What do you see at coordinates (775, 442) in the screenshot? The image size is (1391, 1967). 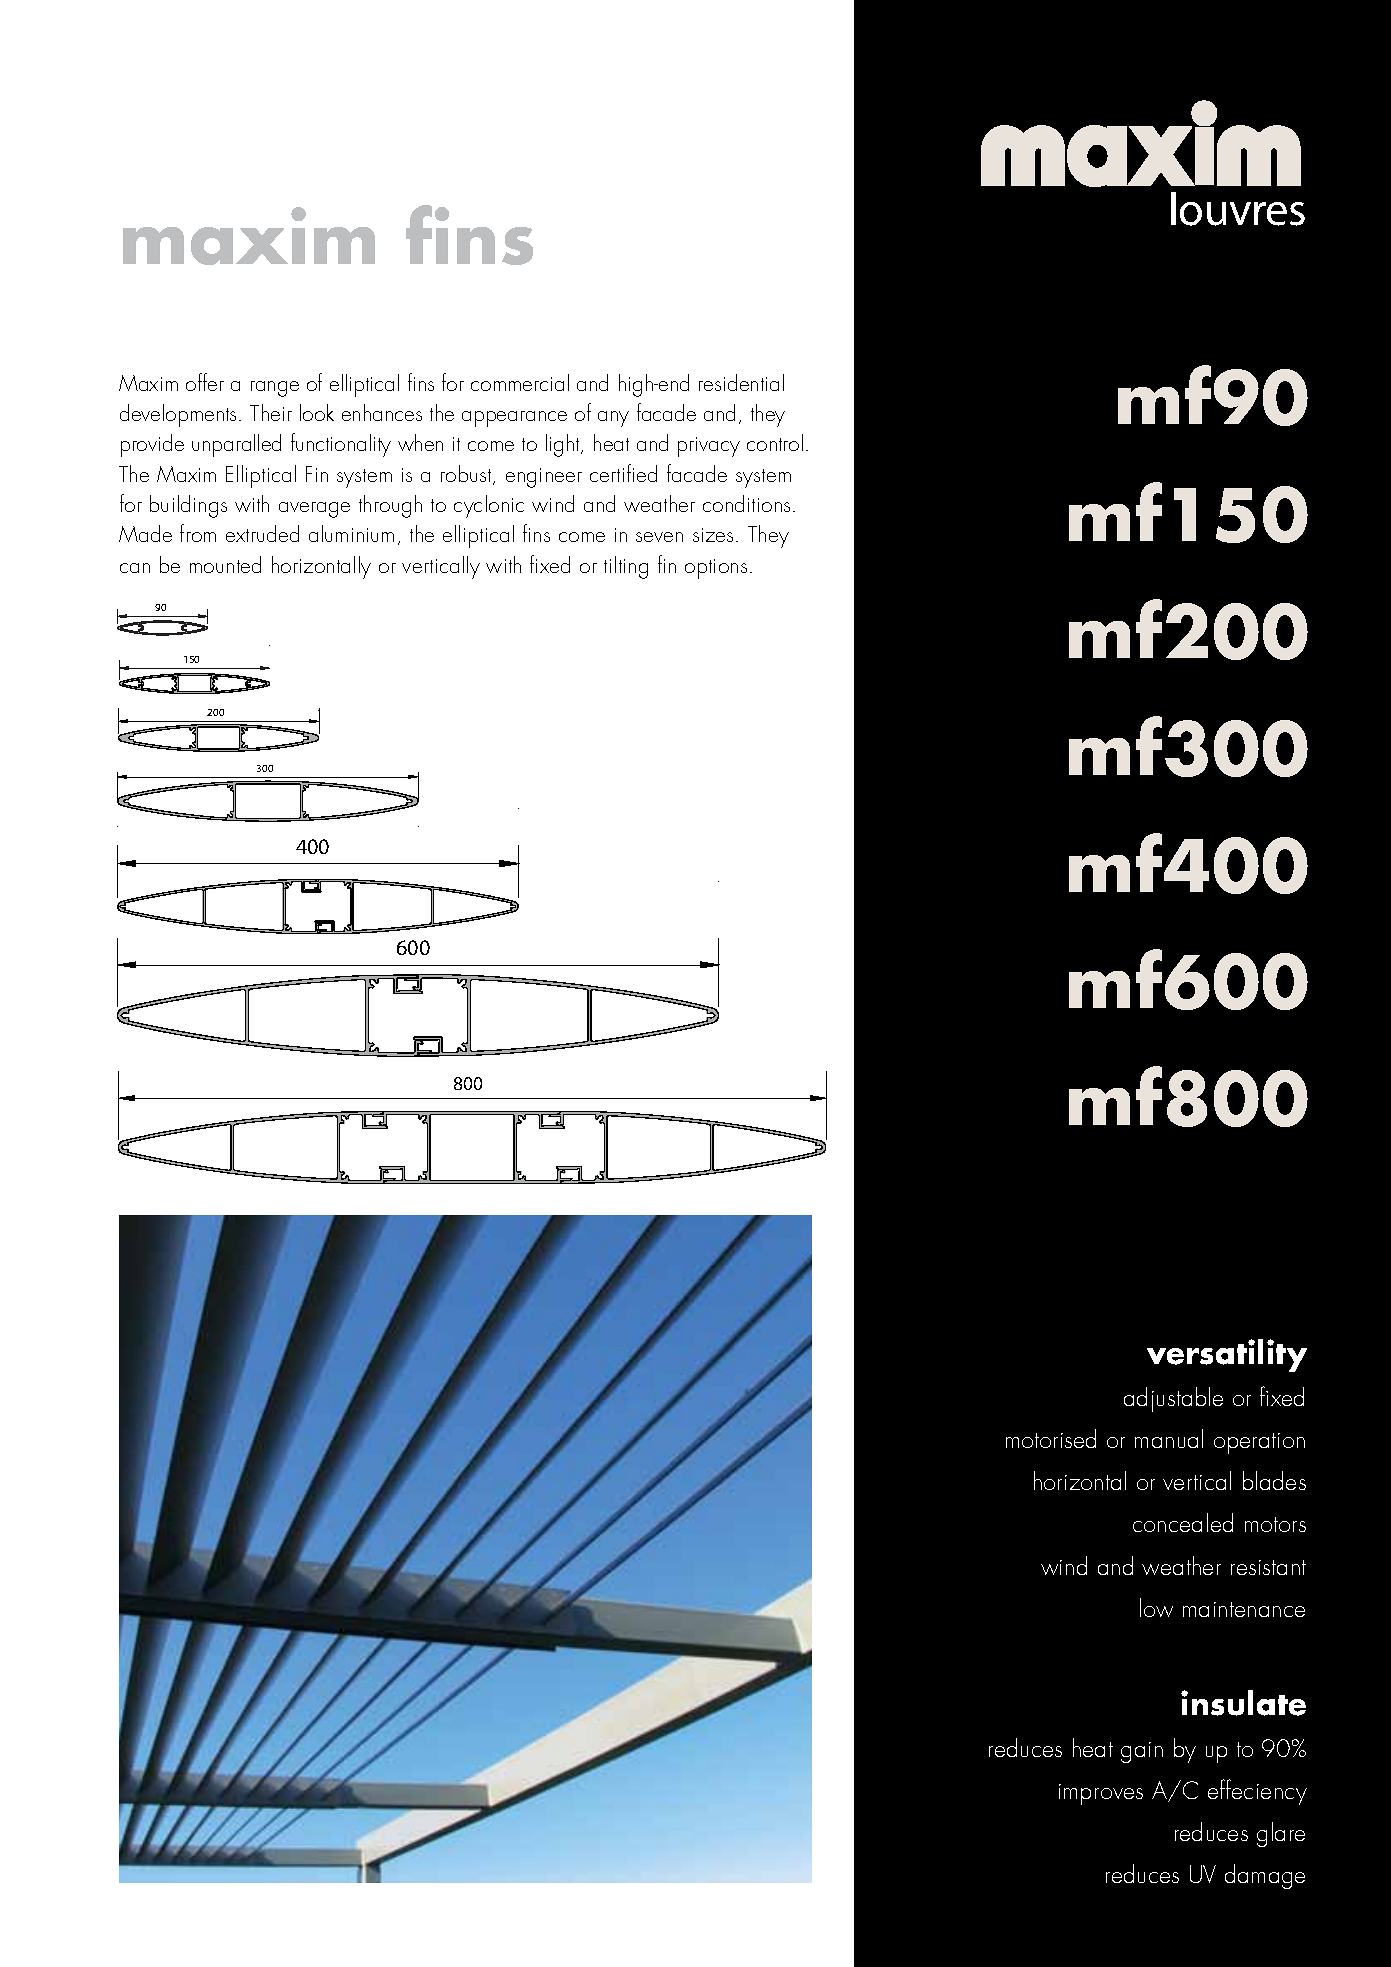 I see `control` at bounding box center [775, 442].
